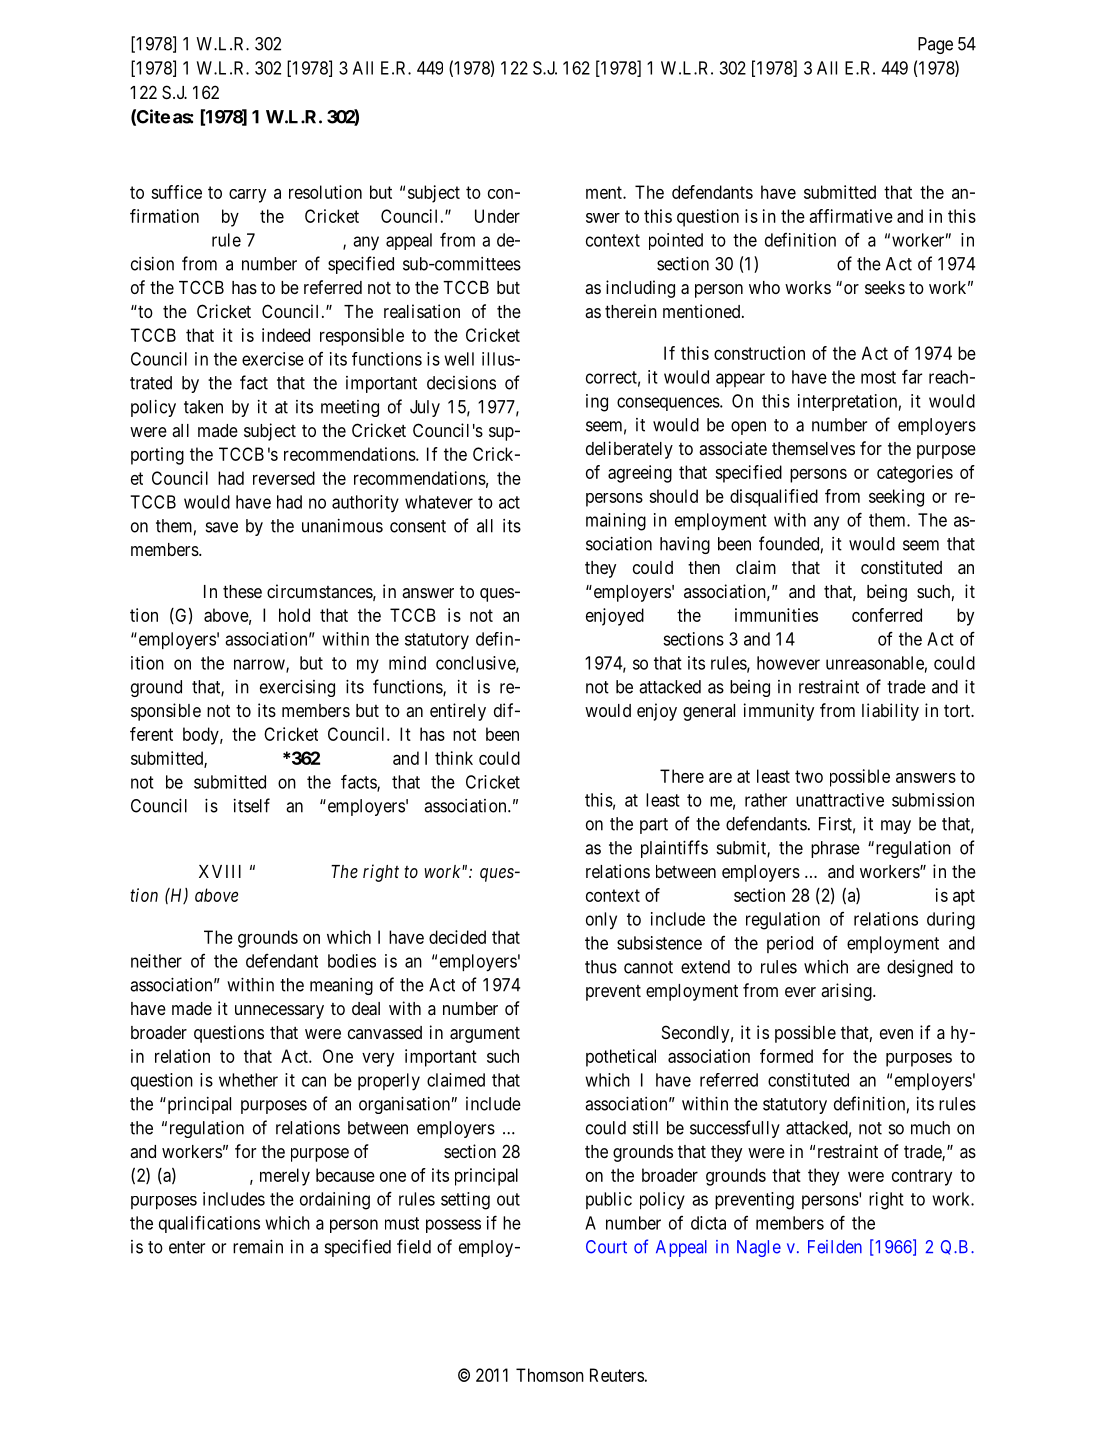  I want to click on arising, so click(847, 992).
